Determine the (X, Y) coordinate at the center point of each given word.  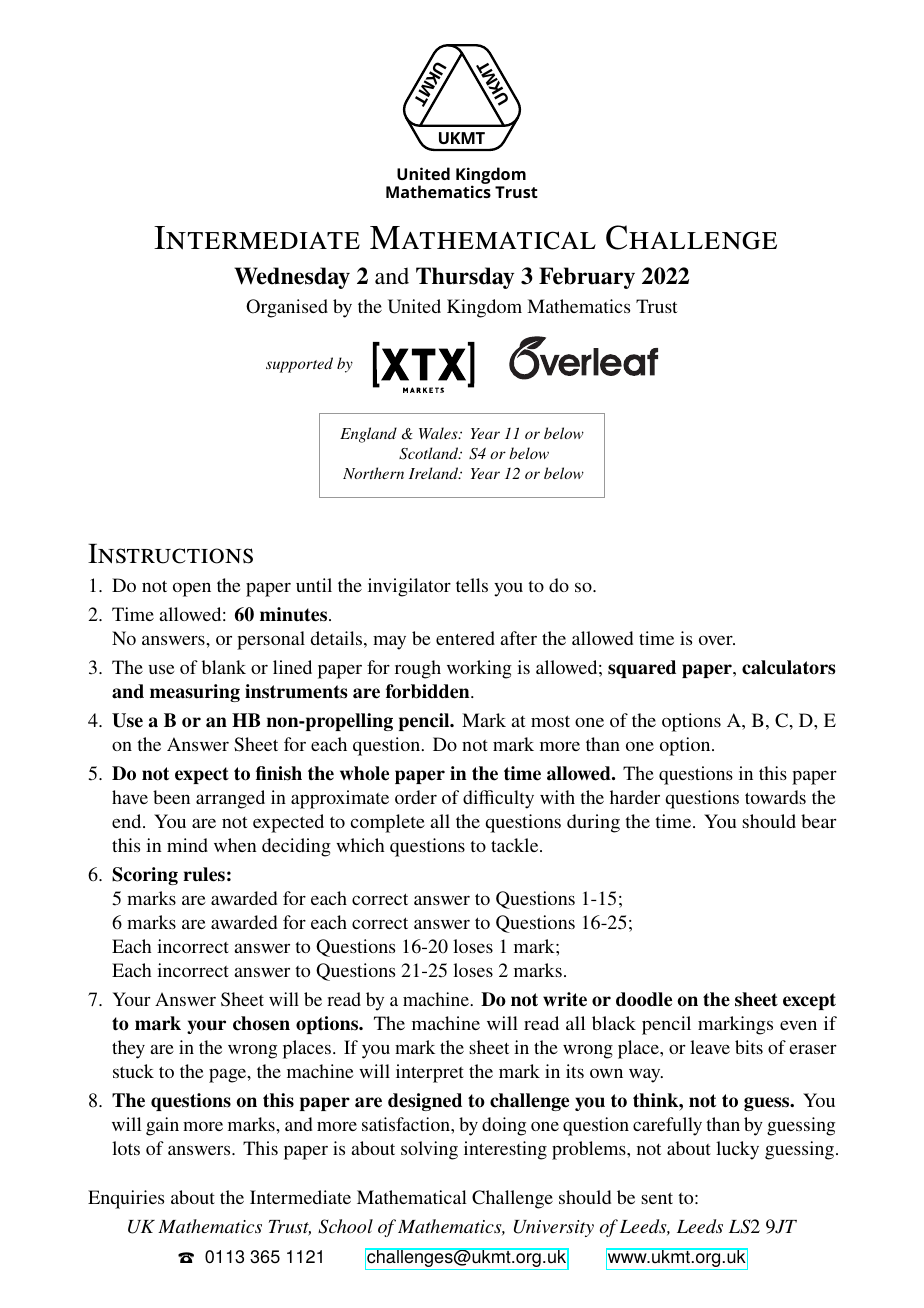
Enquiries (126, 1199)
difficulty (498, 799)
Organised (287, 308)
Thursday (465, 278)
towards (775, 797)
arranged (230, 799)
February (587, 278)
